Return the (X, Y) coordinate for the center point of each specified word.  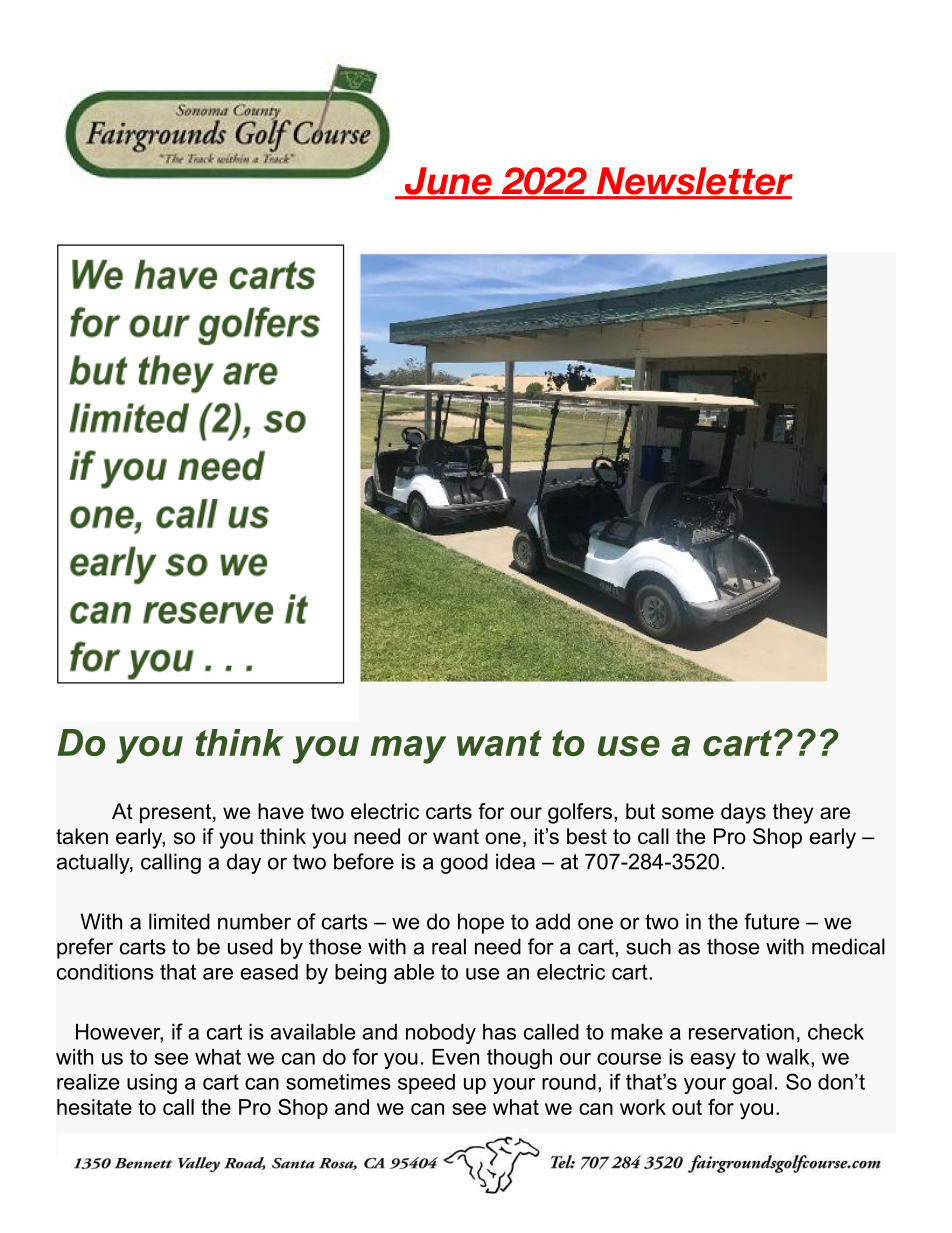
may (408, 750)
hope (481, 923)
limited (179, 921)
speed (426, 1084)
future (771, 921)
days (743, 813)
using (152, 1084)
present (177, 814)
